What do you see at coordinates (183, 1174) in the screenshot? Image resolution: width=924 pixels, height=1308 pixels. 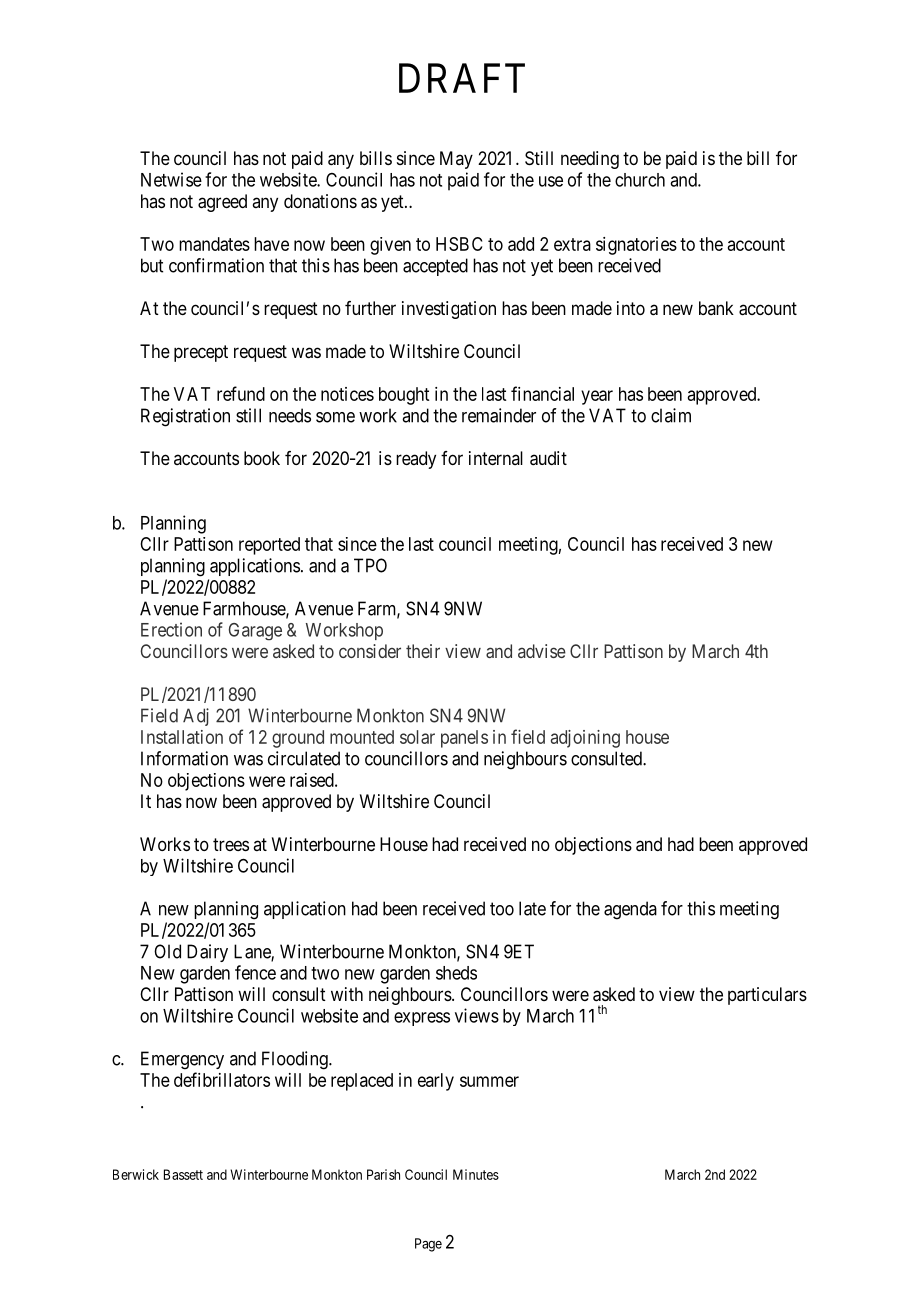 I see `Bassett` at bounding box center [183, 1174].
